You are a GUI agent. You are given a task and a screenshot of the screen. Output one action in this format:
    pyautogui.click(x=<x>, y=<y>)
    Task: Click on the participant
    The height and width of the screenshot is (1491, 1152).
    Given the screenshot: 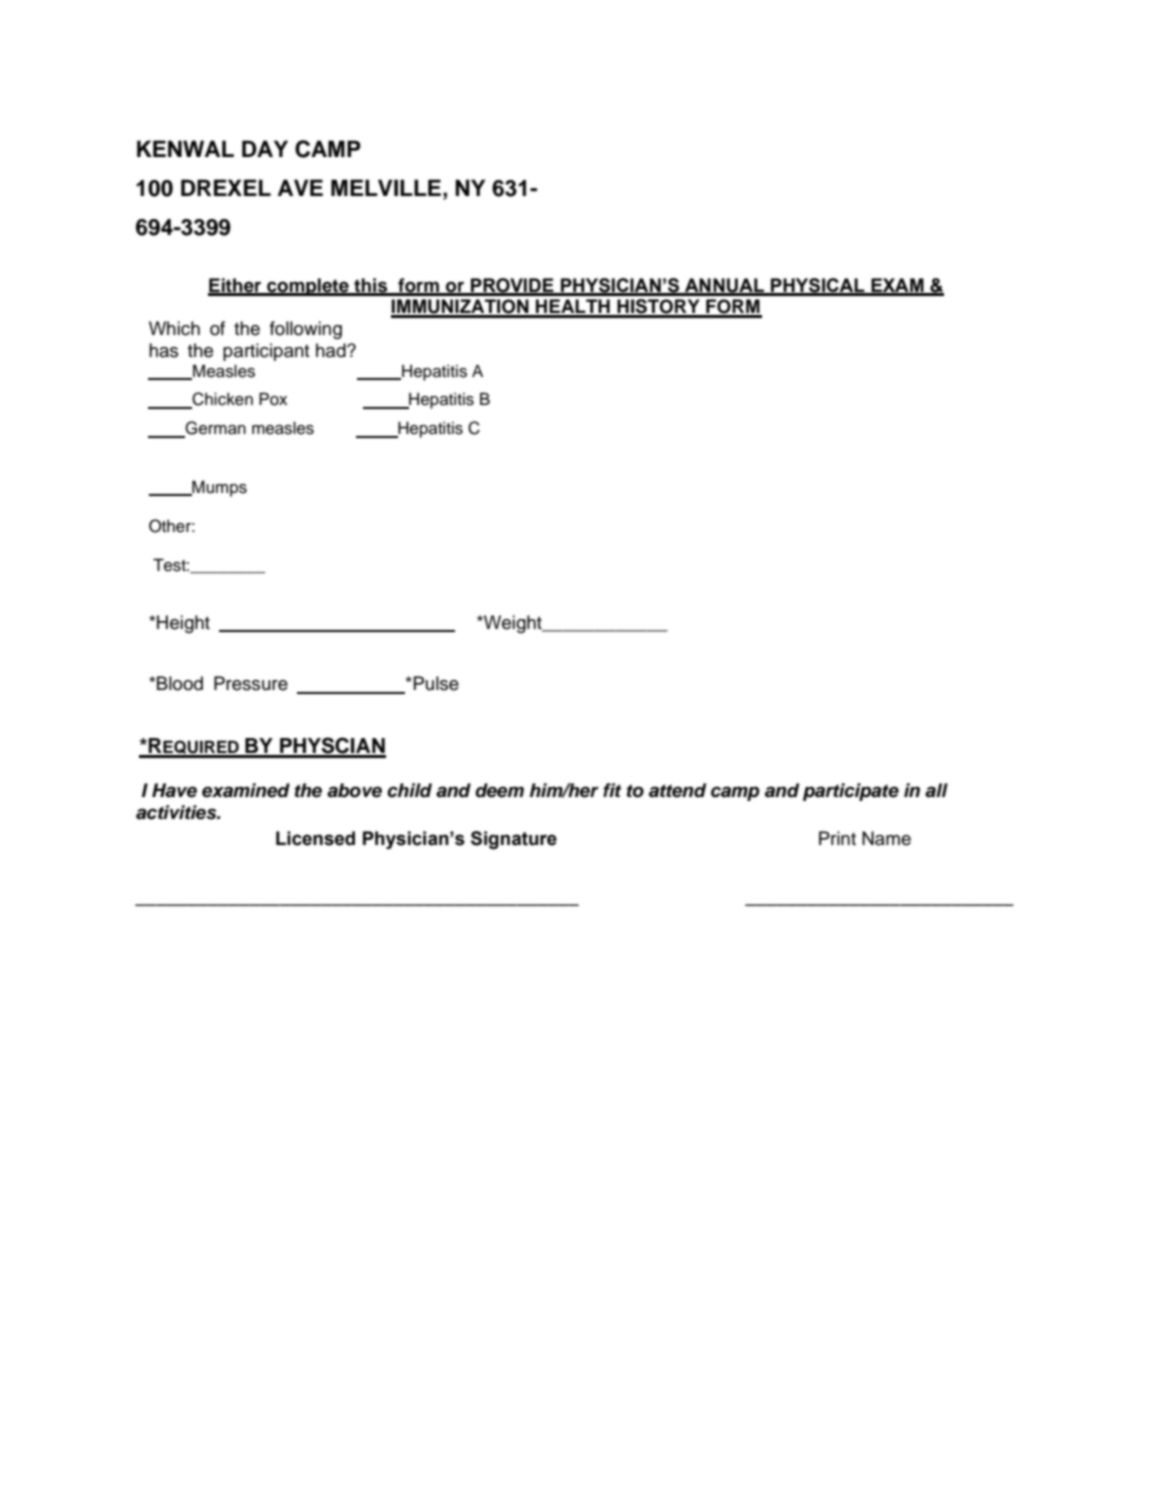 What is the action you would take?
    pyautogui.click(x=266, y=352)
